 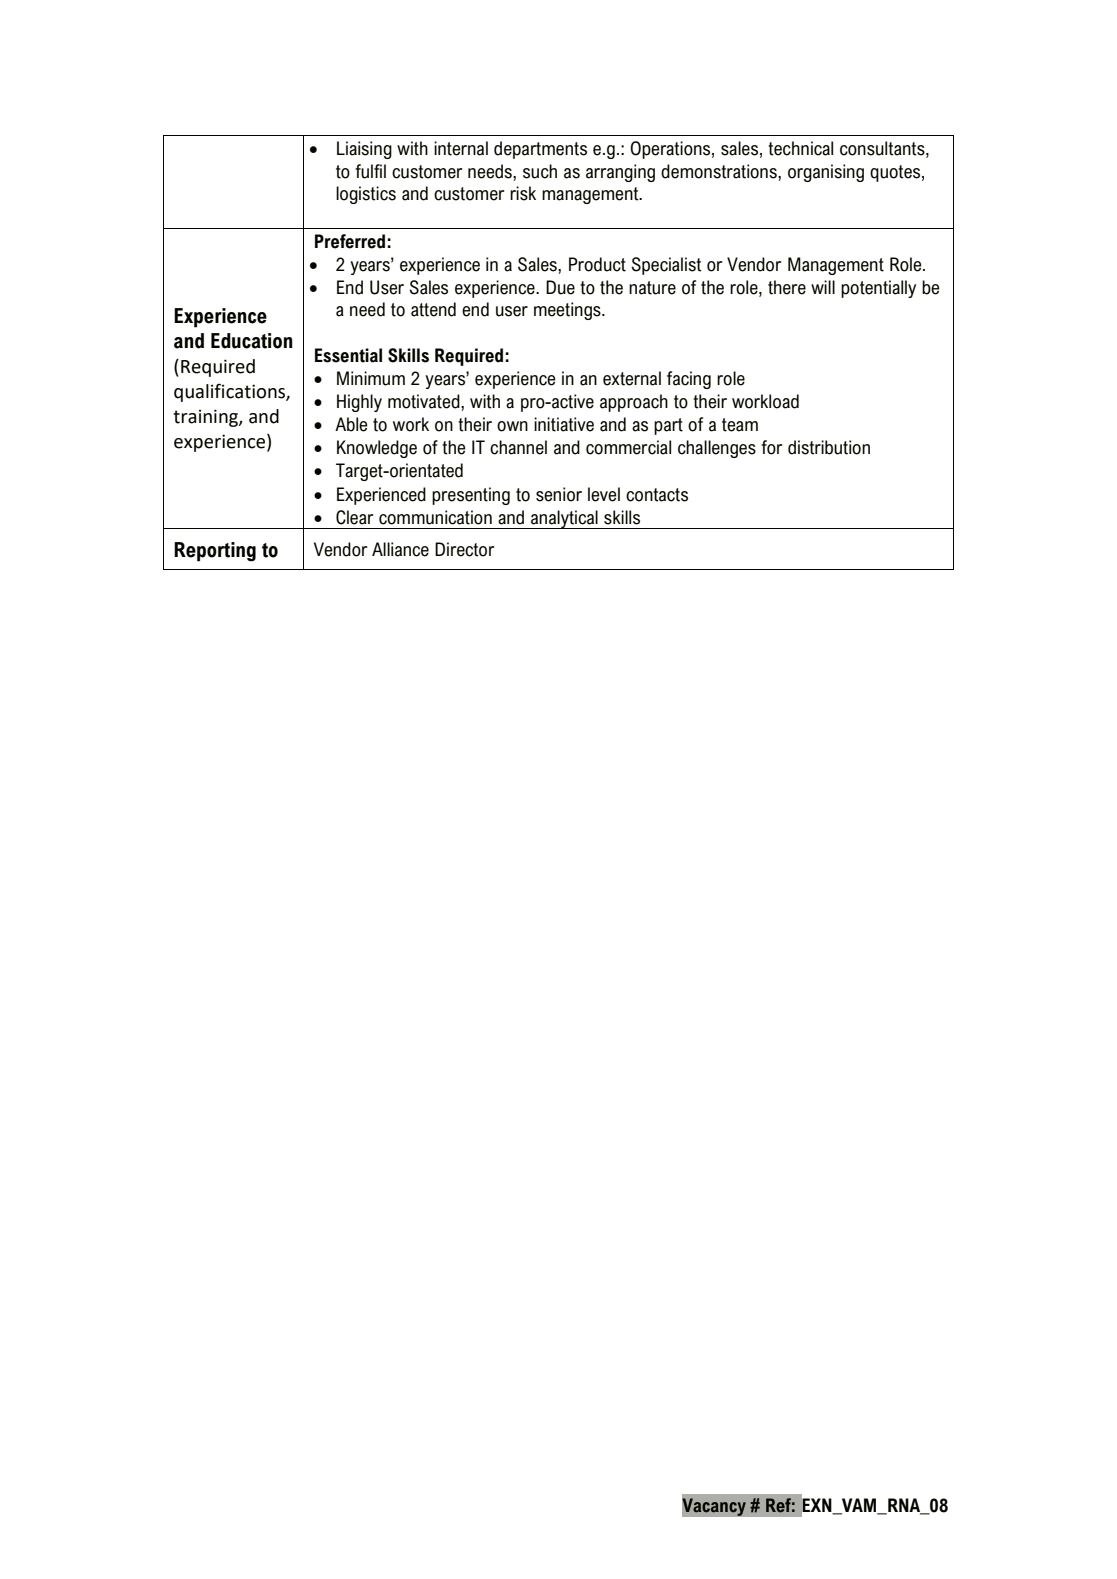 I want to click on technical, so click(x=800, y=148).
